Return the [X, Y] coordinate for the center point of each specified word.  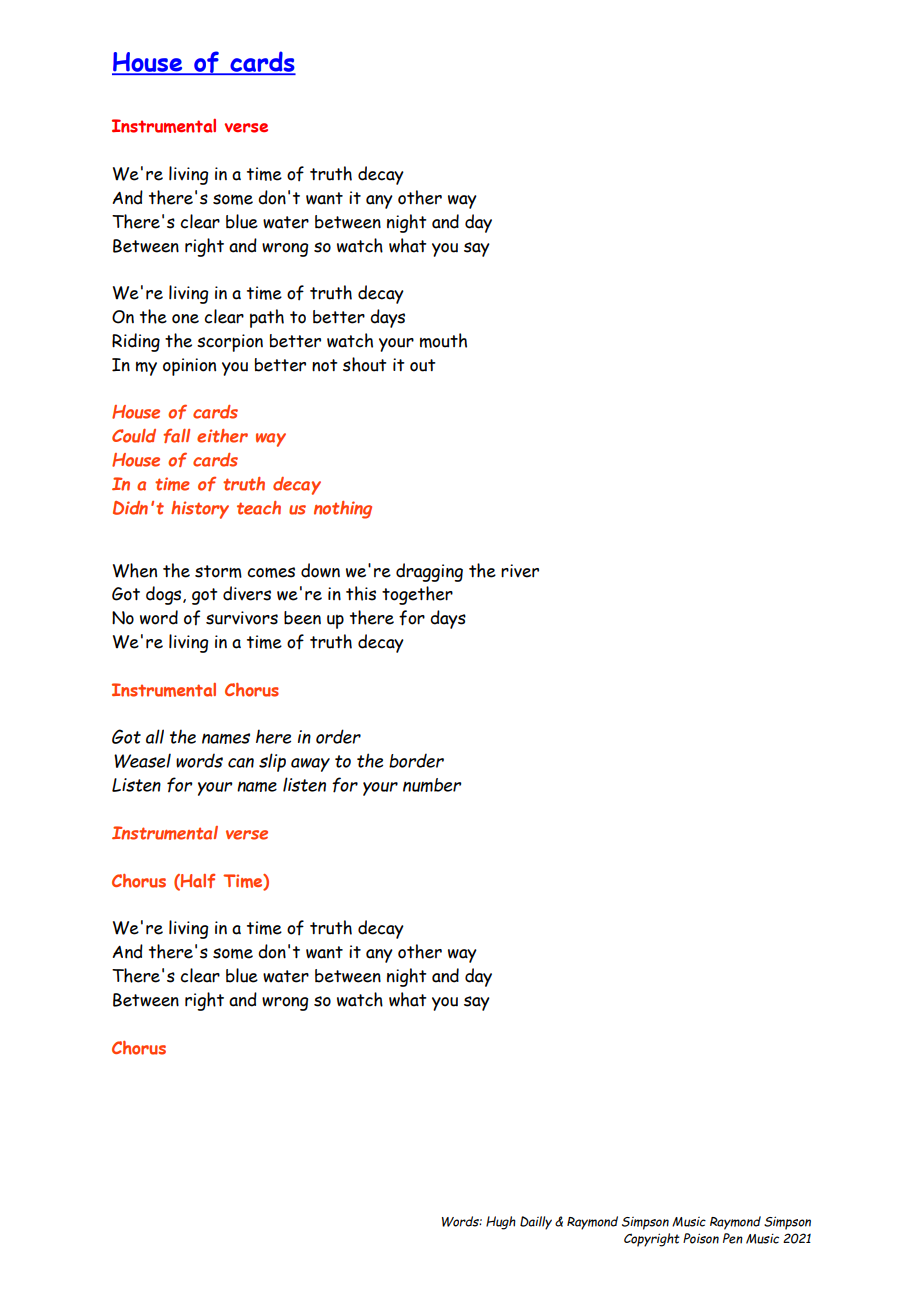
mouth [443, 340]
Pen [733, 1238]
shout [365, 364]
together [417, 595]
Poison [701, 1238]
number [432, 785]
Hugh [501, 1223]
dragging [429, 572]
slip [272, 762]
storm [218, 571]
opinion [189, 367]
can [241, 763]
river [520, 571]
